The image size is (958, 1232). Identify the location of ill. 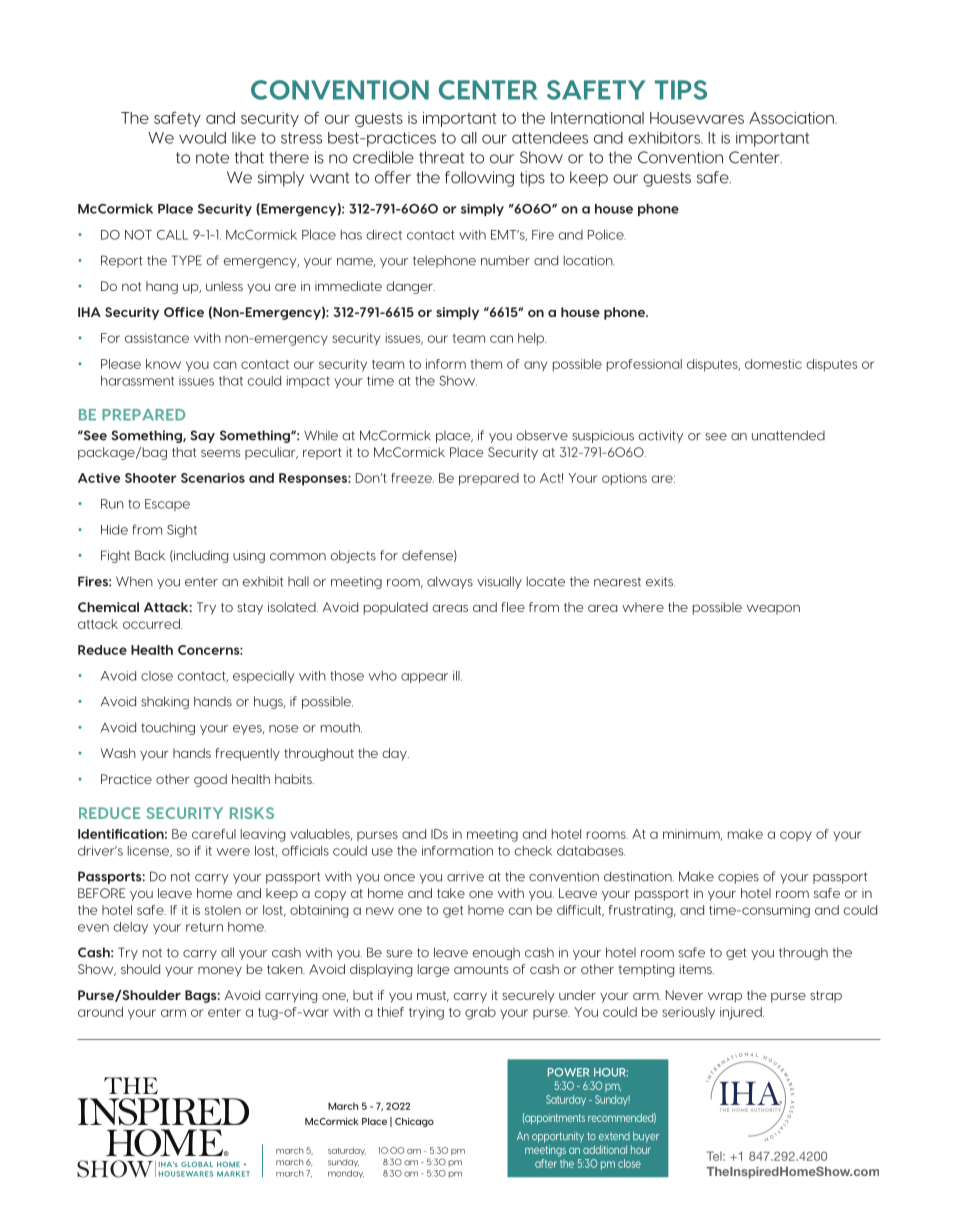
(457, 676).
